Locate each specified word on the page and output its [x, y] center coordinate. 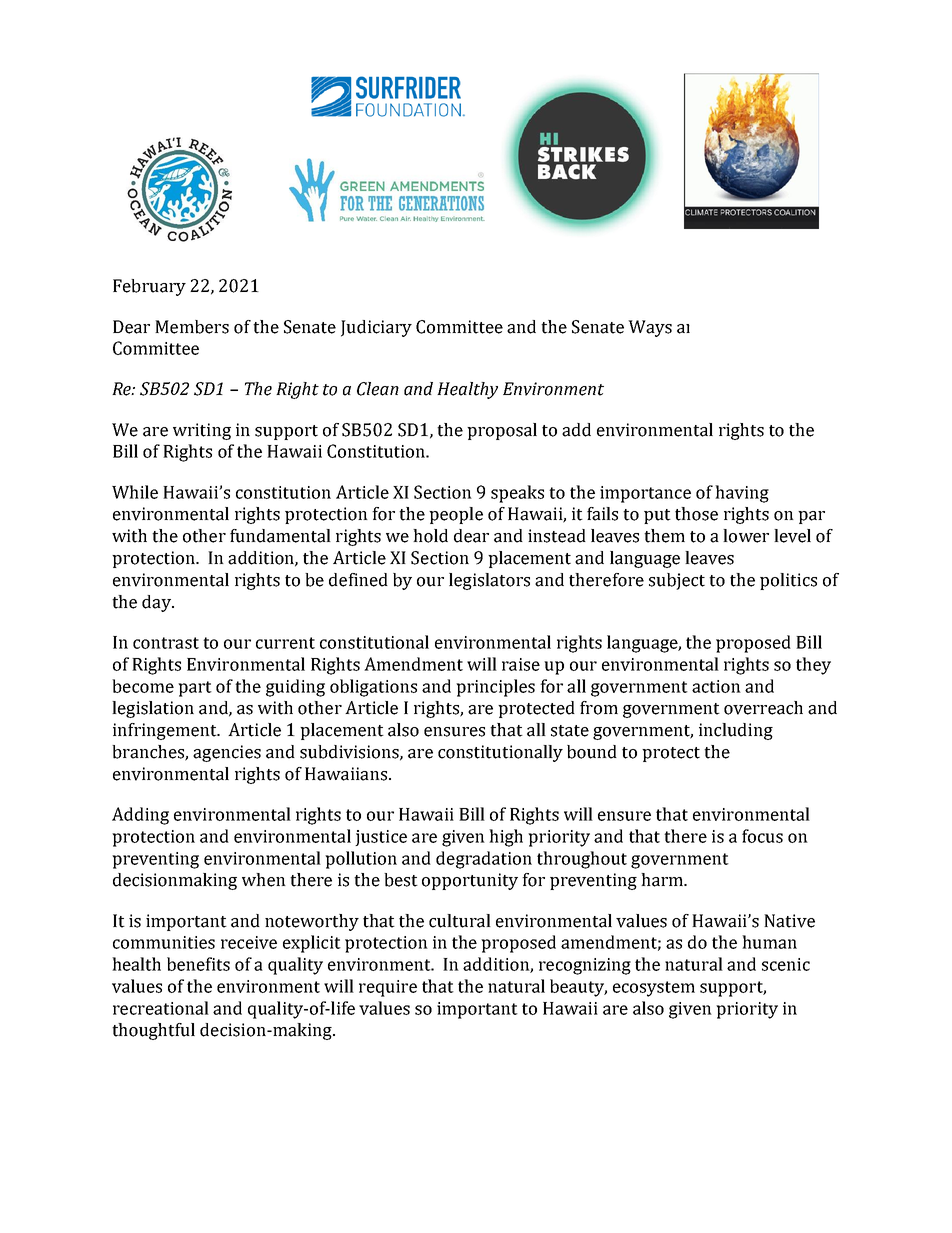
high [506, 838]
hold [430, 536]
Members [192, 327]
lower [746, 536]
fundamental [280, 536]
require [388, 988]
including [736, 731]
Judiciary [376, 328]
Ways [650, 328]
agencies [227, 753]
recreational [161, 1008]
